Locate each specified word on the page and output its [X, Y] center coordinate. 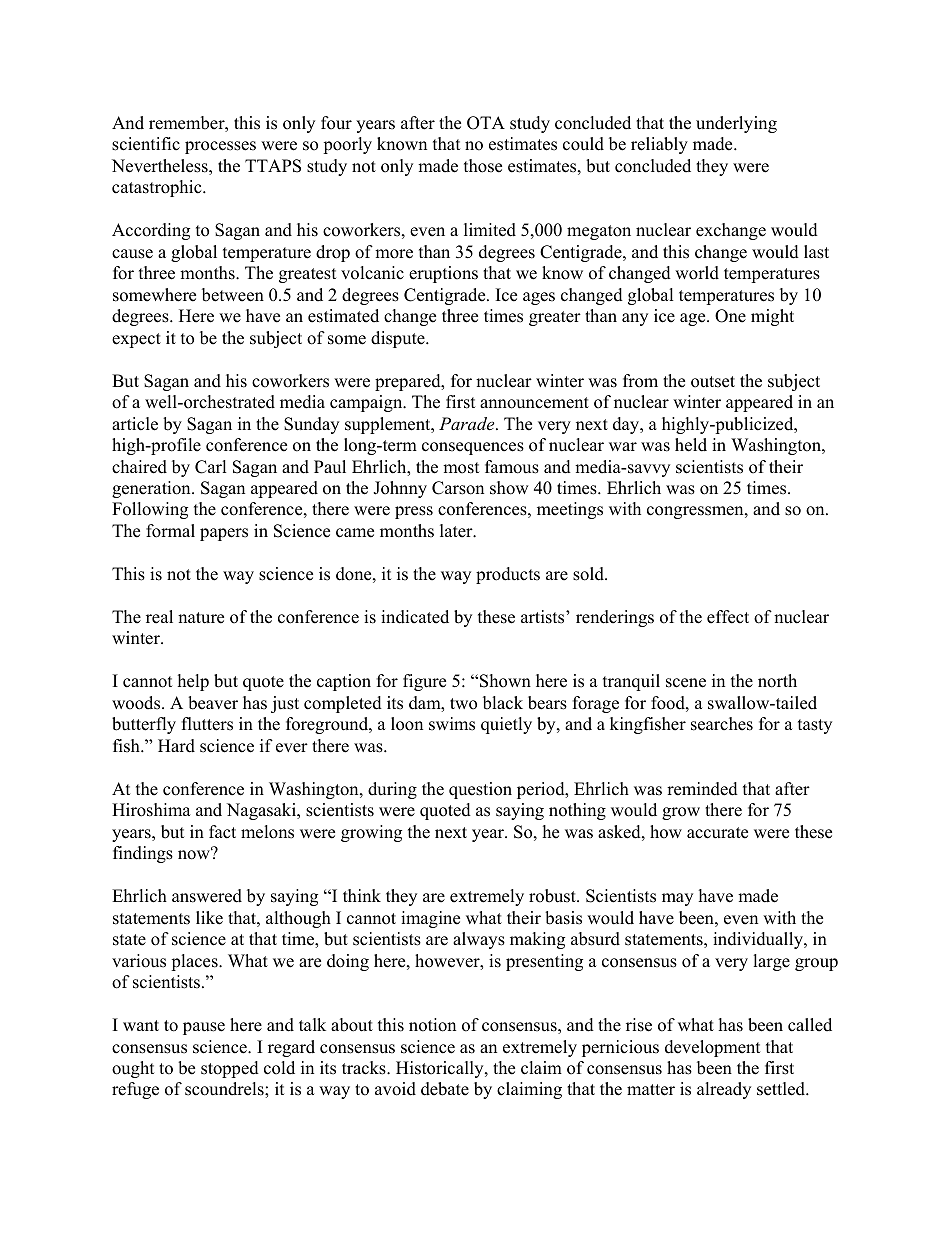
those [483, 166]
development [713, 1048]
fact [222, 832]
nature [201, 618]
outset [713, 382]
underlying [736, 124]
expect [136, 340]
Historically [441, 1069]
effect [728, 617]
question [480, 790]
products [508, 575]
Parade [468, 423]
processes [220, 147]
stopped [230, 1069]
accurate [717, 833]
